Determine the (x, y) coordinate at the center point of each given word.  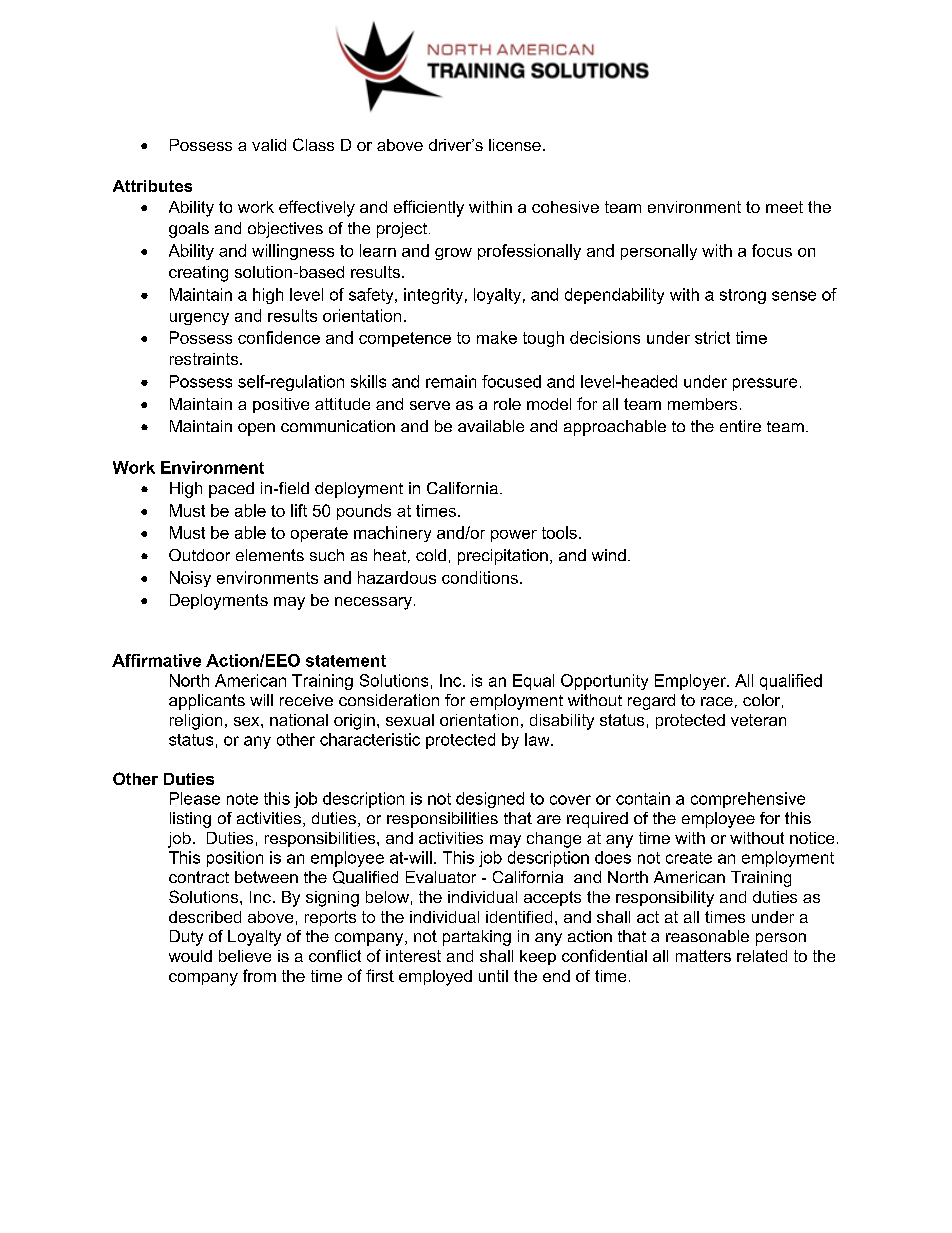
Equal (533, 682)
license (515, 145)
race (717, 701)
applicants (207, 702)
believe (245, 956)
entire (740, 426)
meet (784, 207)
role (507, 404)
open (256, 429)
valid (269, 145)
